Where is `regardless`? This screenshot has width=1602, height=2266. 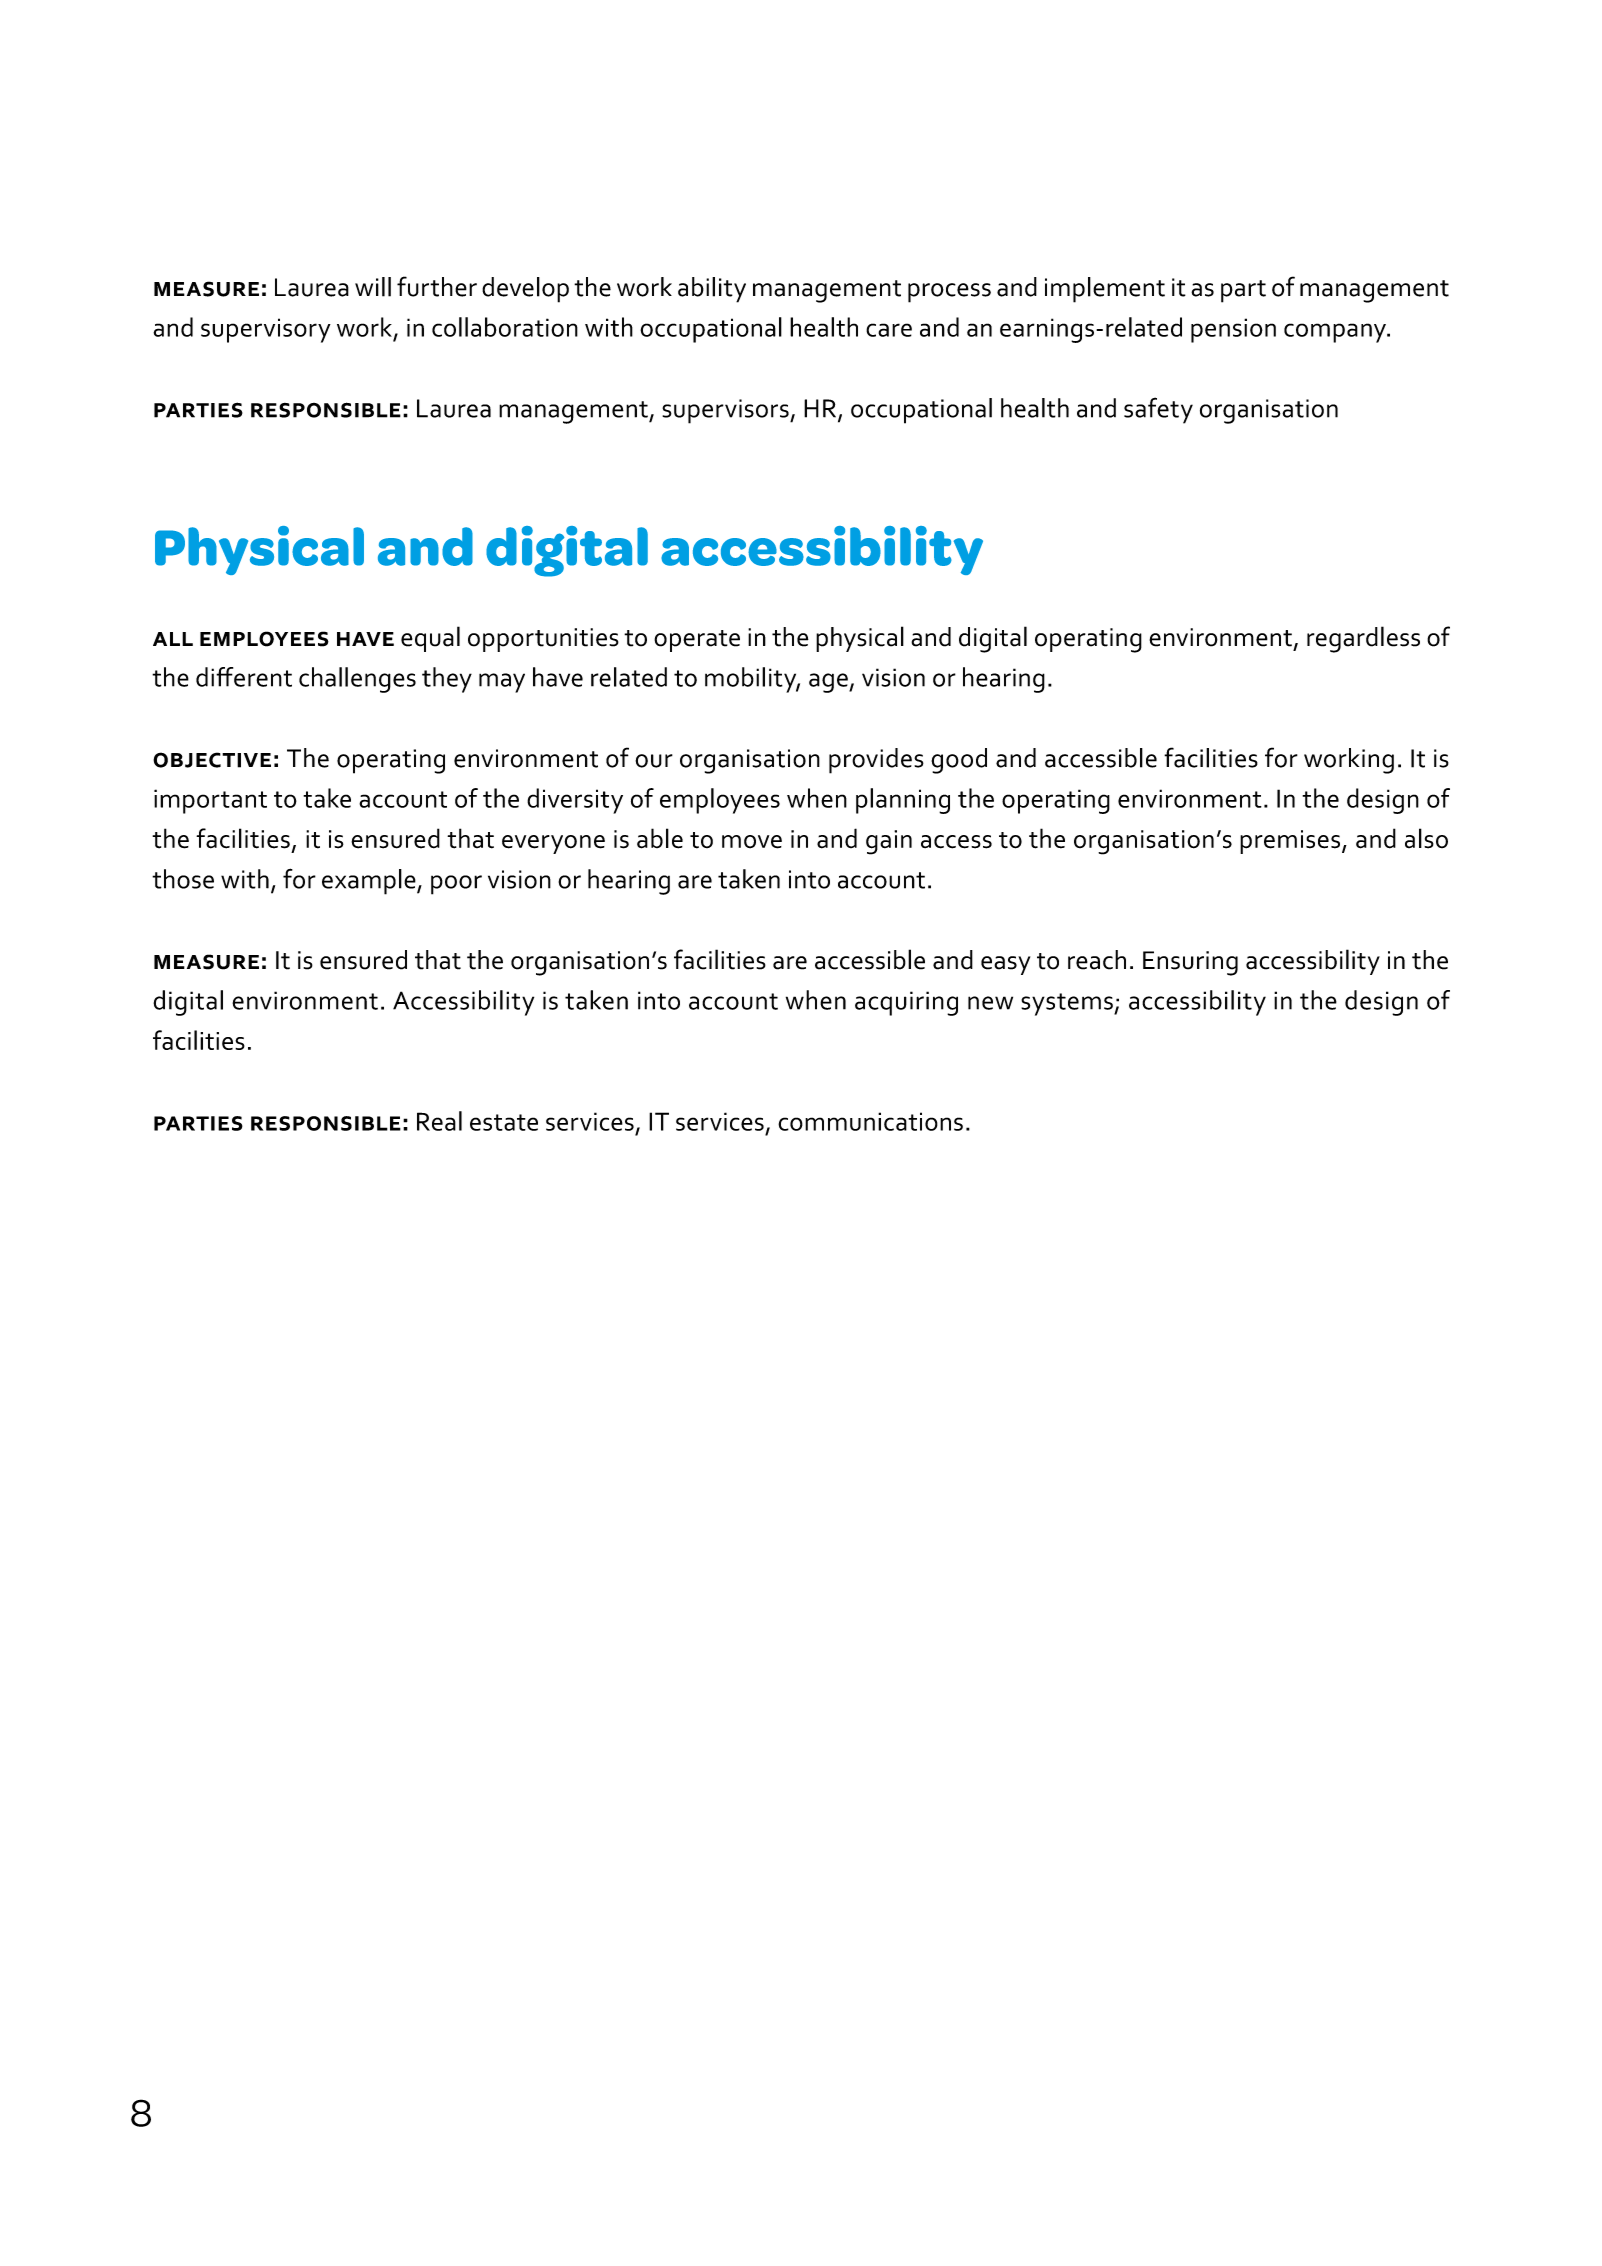
regardless is located at coordinates (1363, 639).
